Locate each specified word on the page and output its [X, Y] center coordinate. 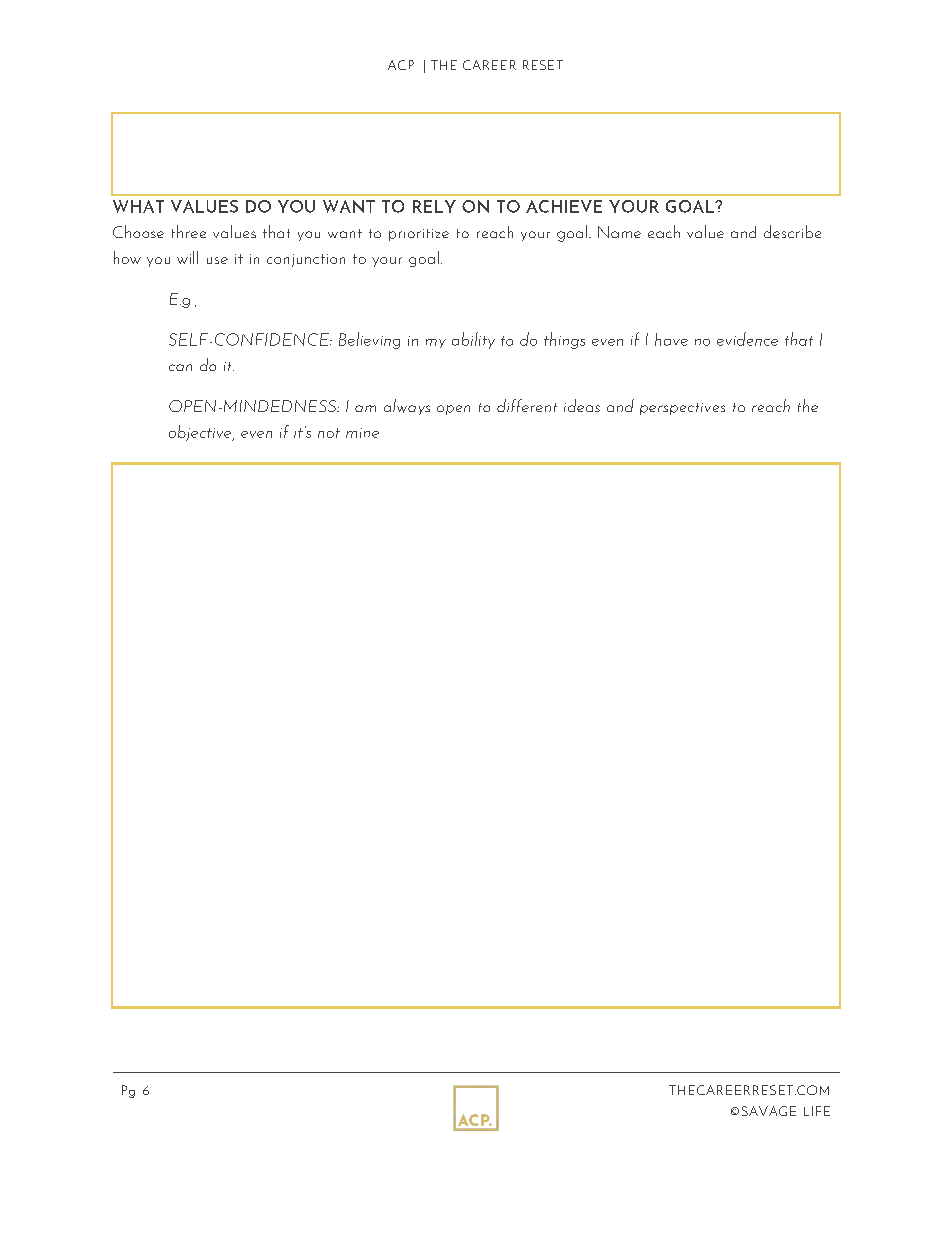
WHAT [138, 206]
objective [201, 433]
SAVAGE [769, 1111]
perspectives [682, 409]
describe [792, 231]
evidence [747, 339]
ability [473, 340]
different [527, 405]
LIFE [817, 1111]
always [407, 407]
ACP [401, 65]
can [180, 367]
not [329, 433]
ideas [582, 405]
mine [362, 433]
